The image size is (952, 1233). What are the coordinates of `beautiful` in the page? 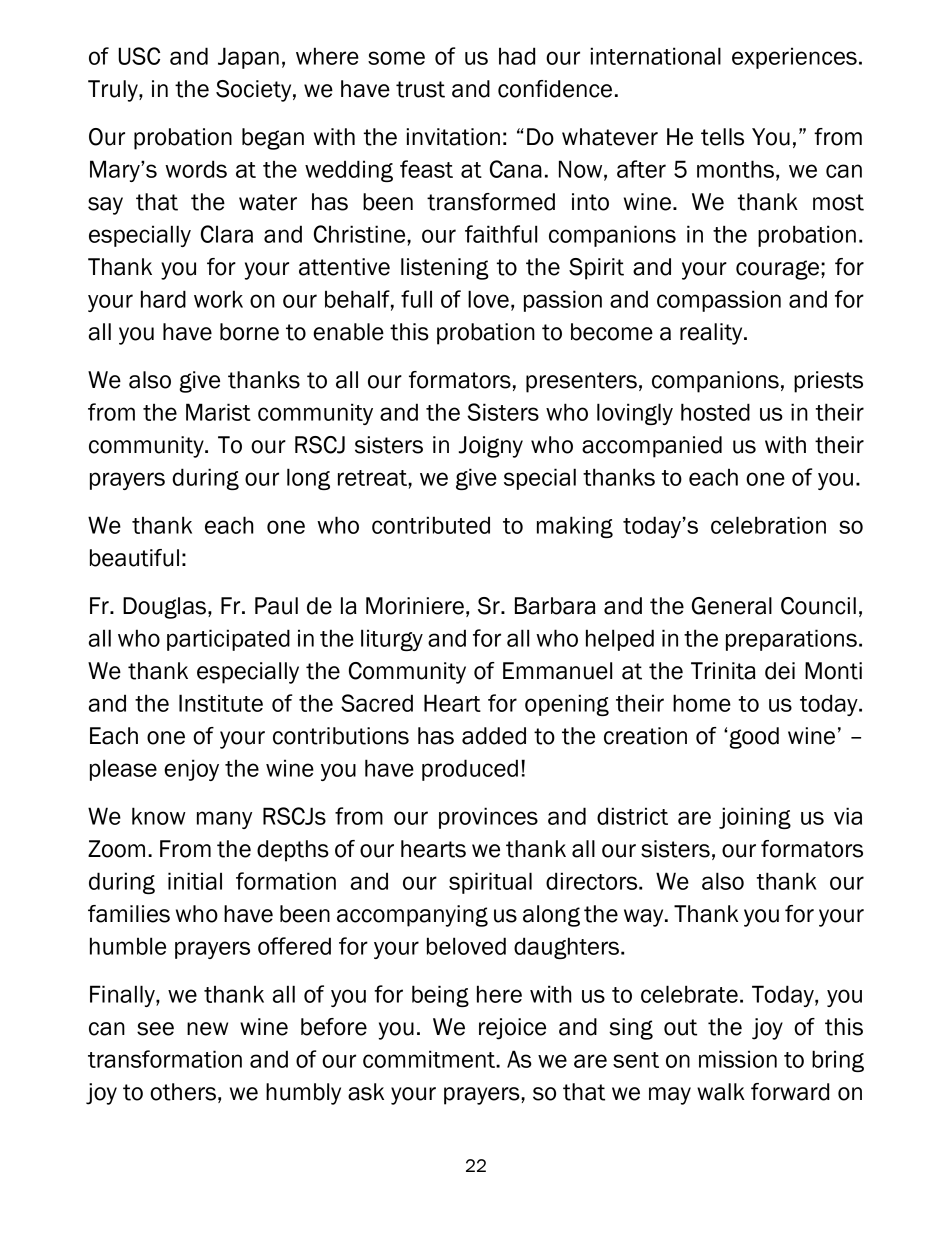 It's located at (134, 558).
